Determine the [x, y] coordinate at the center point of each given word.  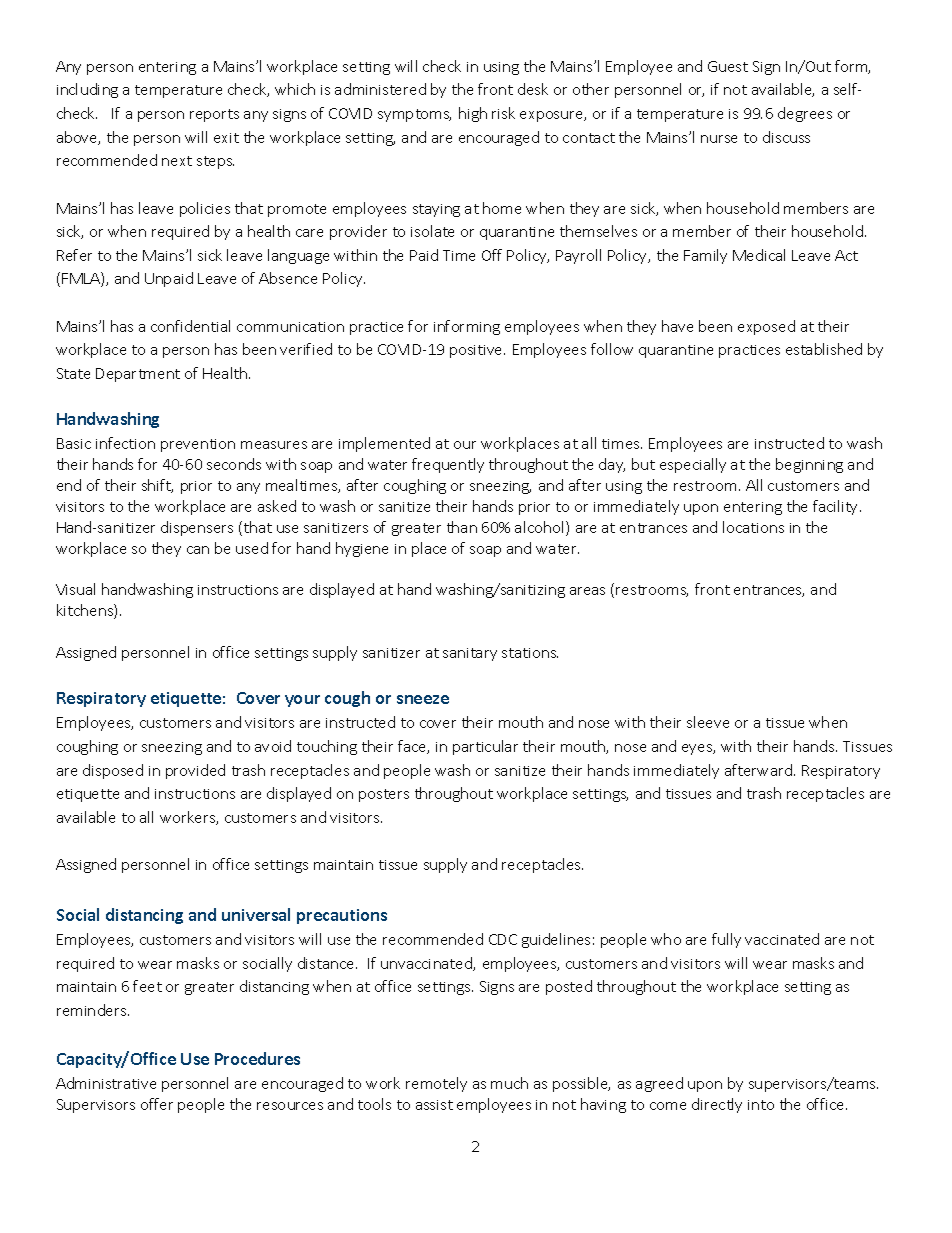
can [198, 550]
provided [195, 771]
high [473, 114]
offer [157, 1104]
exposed [766, 327]
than [462, 527]
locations [753, 527]
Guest [728, 66]
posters [384, 795]
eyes [698, 749]
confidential [190, 326]
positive [477, 351]
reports [214, 115]
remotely [436, 1084]
